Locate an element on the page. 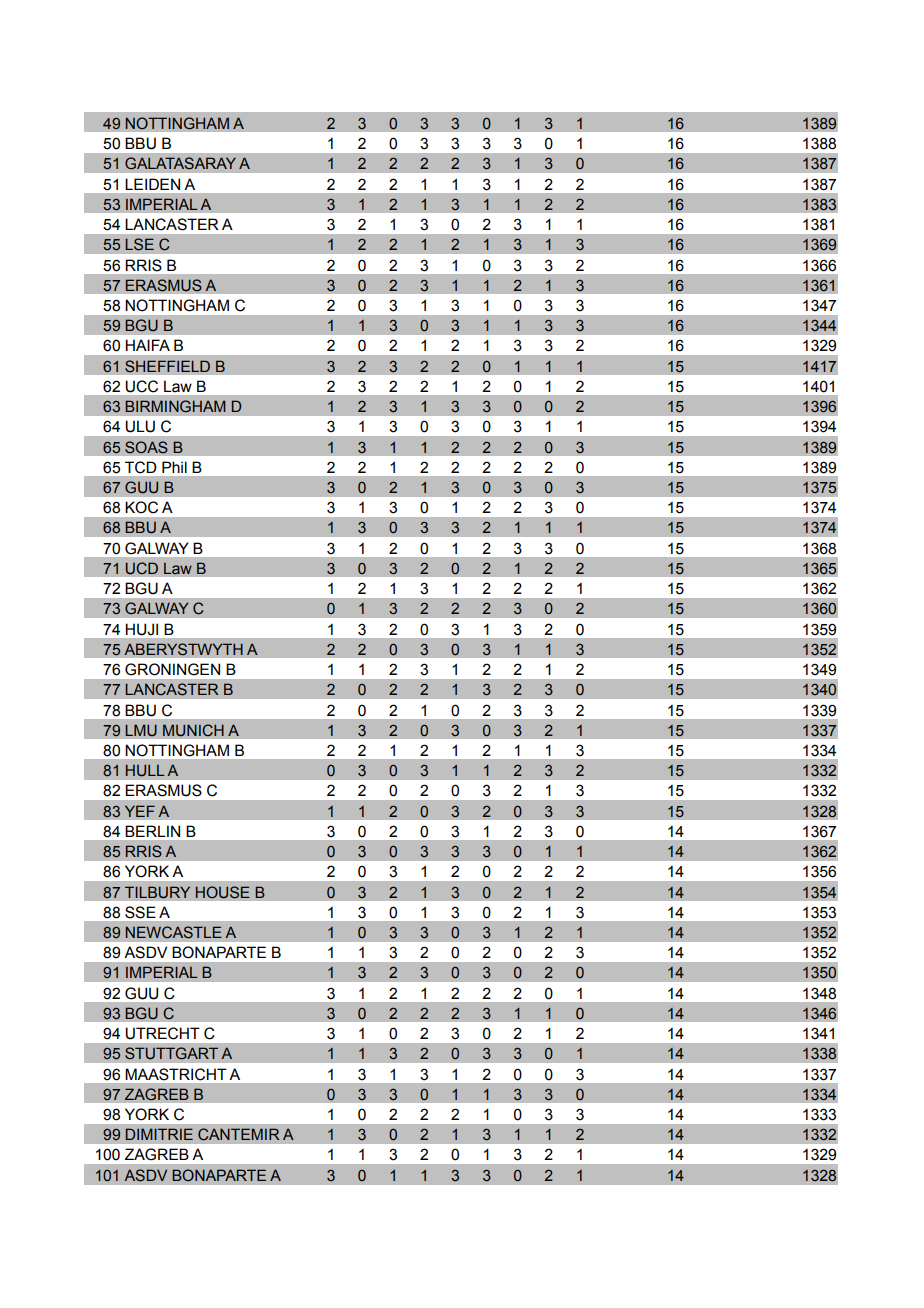 The width and height of the document is (924, 1308). MAASTRICHT is located at coordinates (176, 1074).
